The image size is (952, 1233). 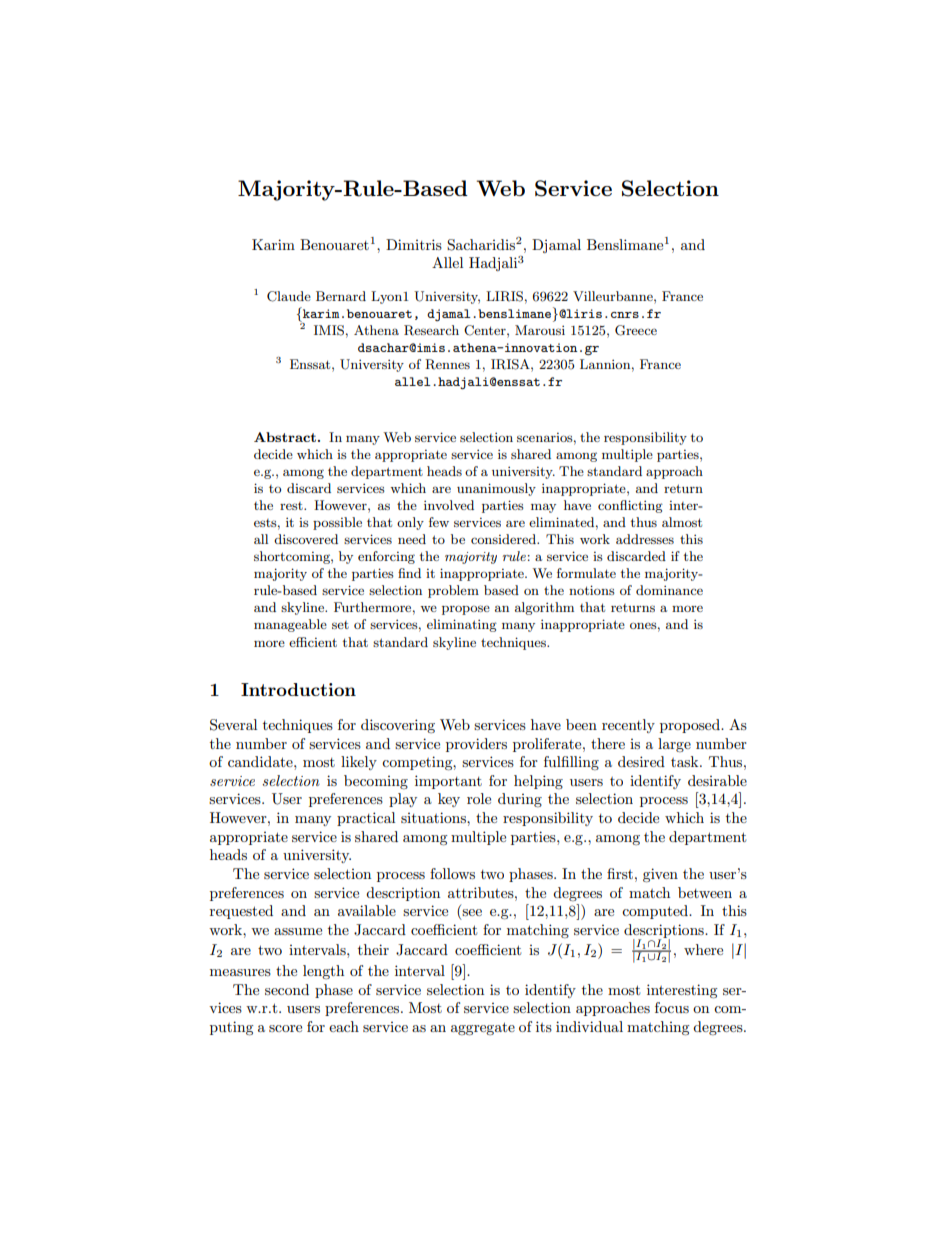 I want to click on unanimously, so click(x=496, y=489).
